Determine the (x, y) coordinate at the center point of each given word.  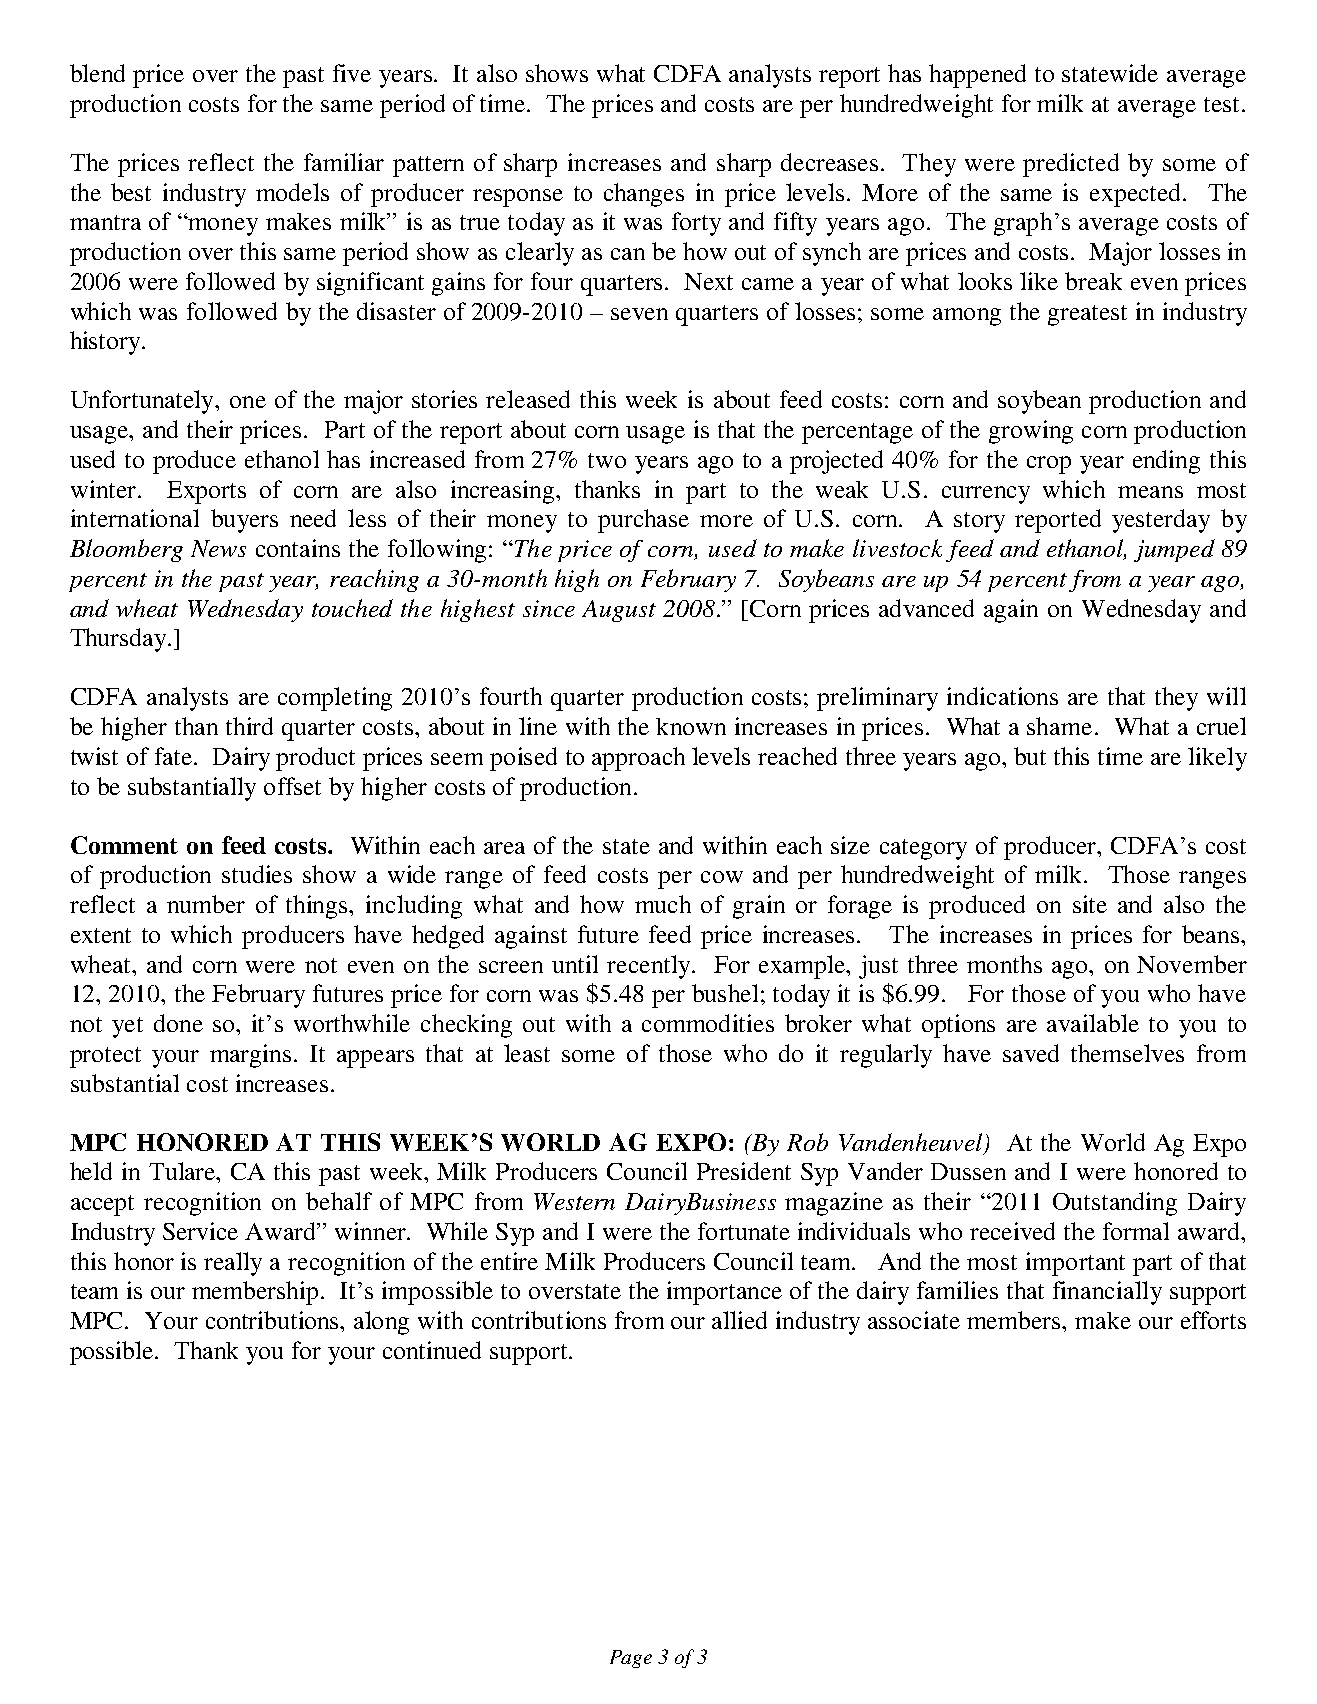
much (663, 904)
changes (644, 195)
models (292, 192)
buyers (244, 521)
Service (200, 1231)
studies (257, 874)
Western (574, 1201)
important (1075, 1264)
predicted (1071, 165)
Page (631, 1659)
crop (1049, 465)
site (1090, 904)
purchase (643, 521)
